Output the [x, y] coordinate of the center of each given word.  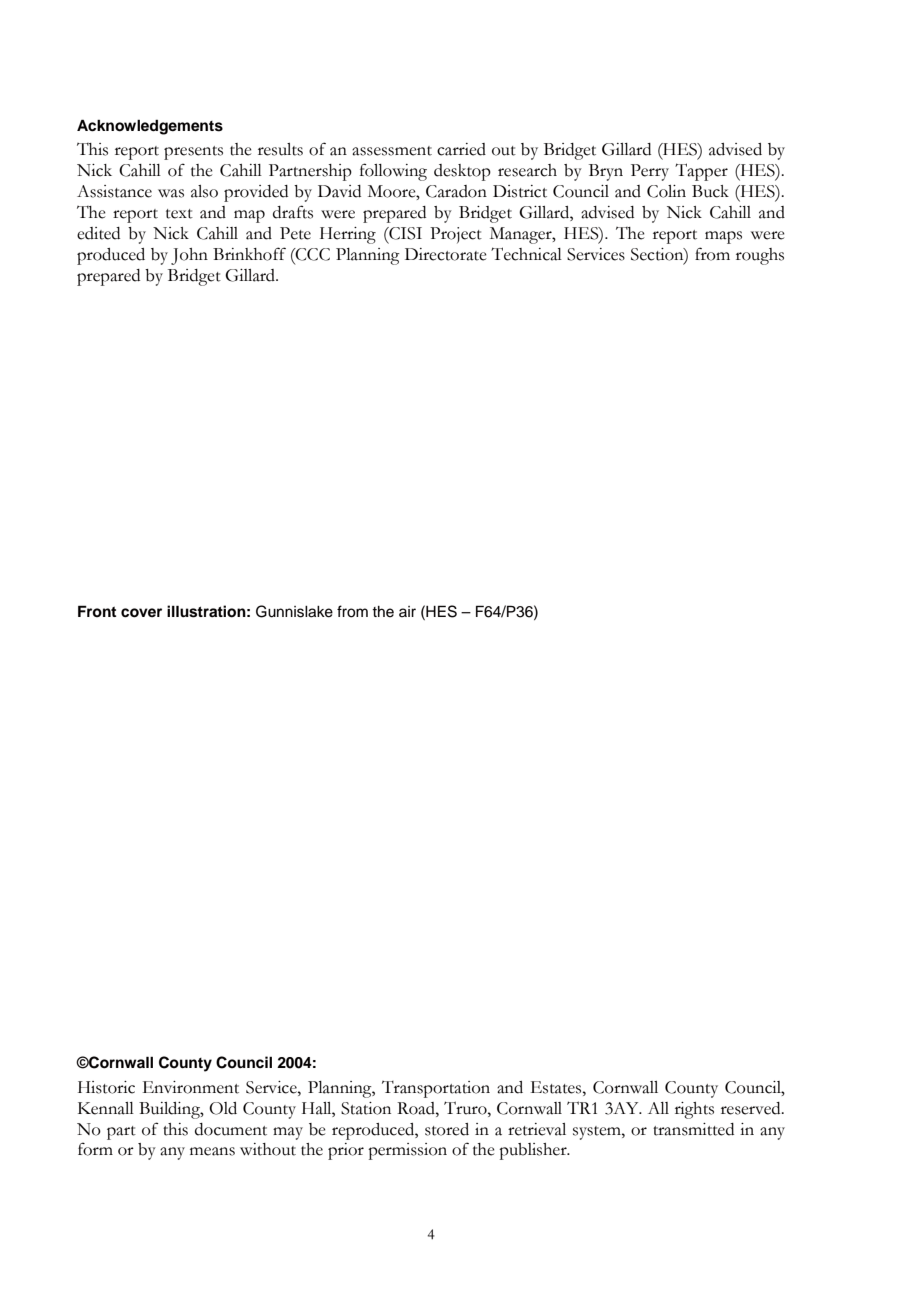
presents [193, 153]
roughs [760, 256]
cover [141, 613]
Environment [191, 1087]
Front [97, 611]
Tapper [701, 172]
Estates [557, 1087]
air [407, 611]
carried [461, 149]
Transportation [436, 1089]
